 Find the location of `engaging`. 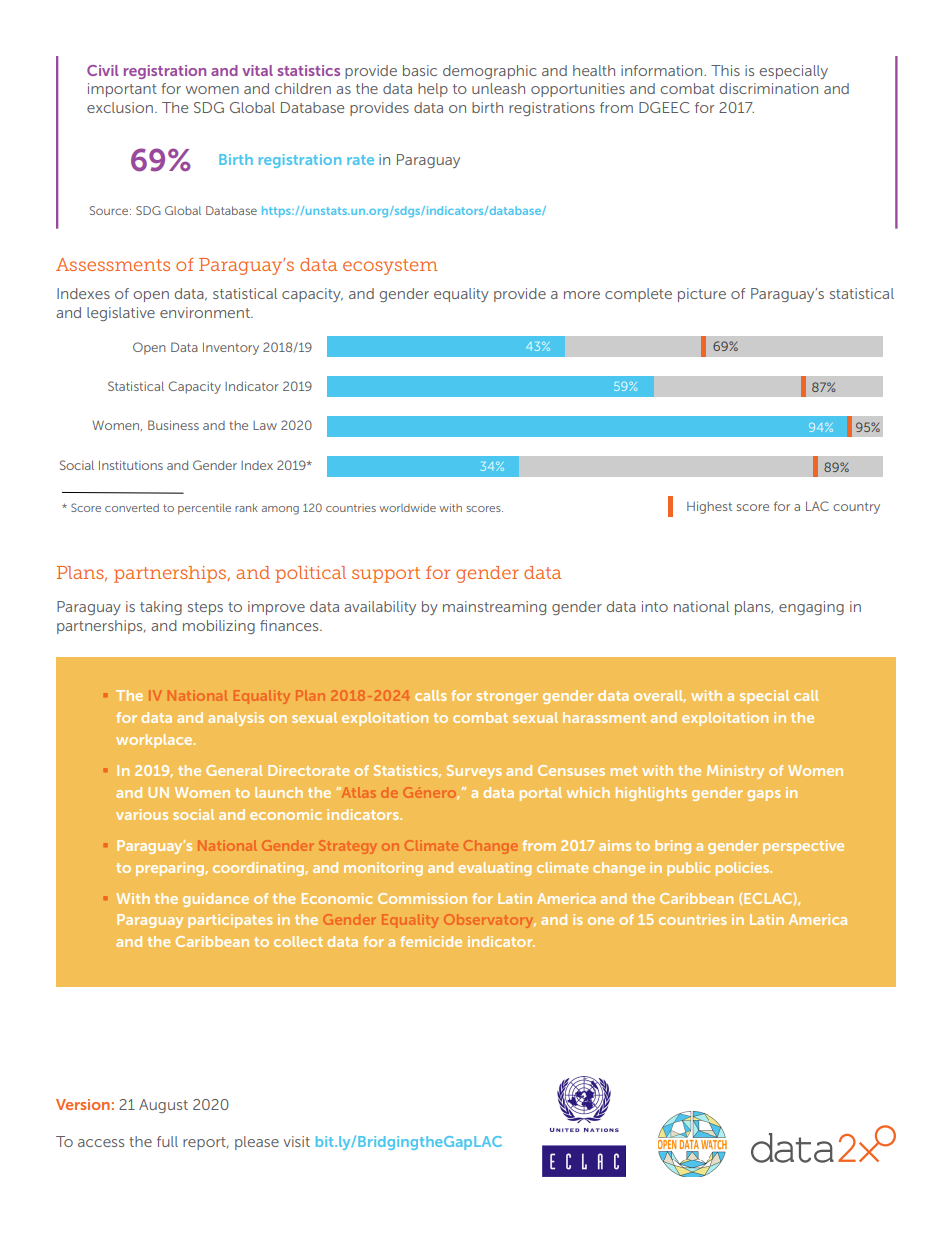

engaging is located at coordinates (811, 608).
